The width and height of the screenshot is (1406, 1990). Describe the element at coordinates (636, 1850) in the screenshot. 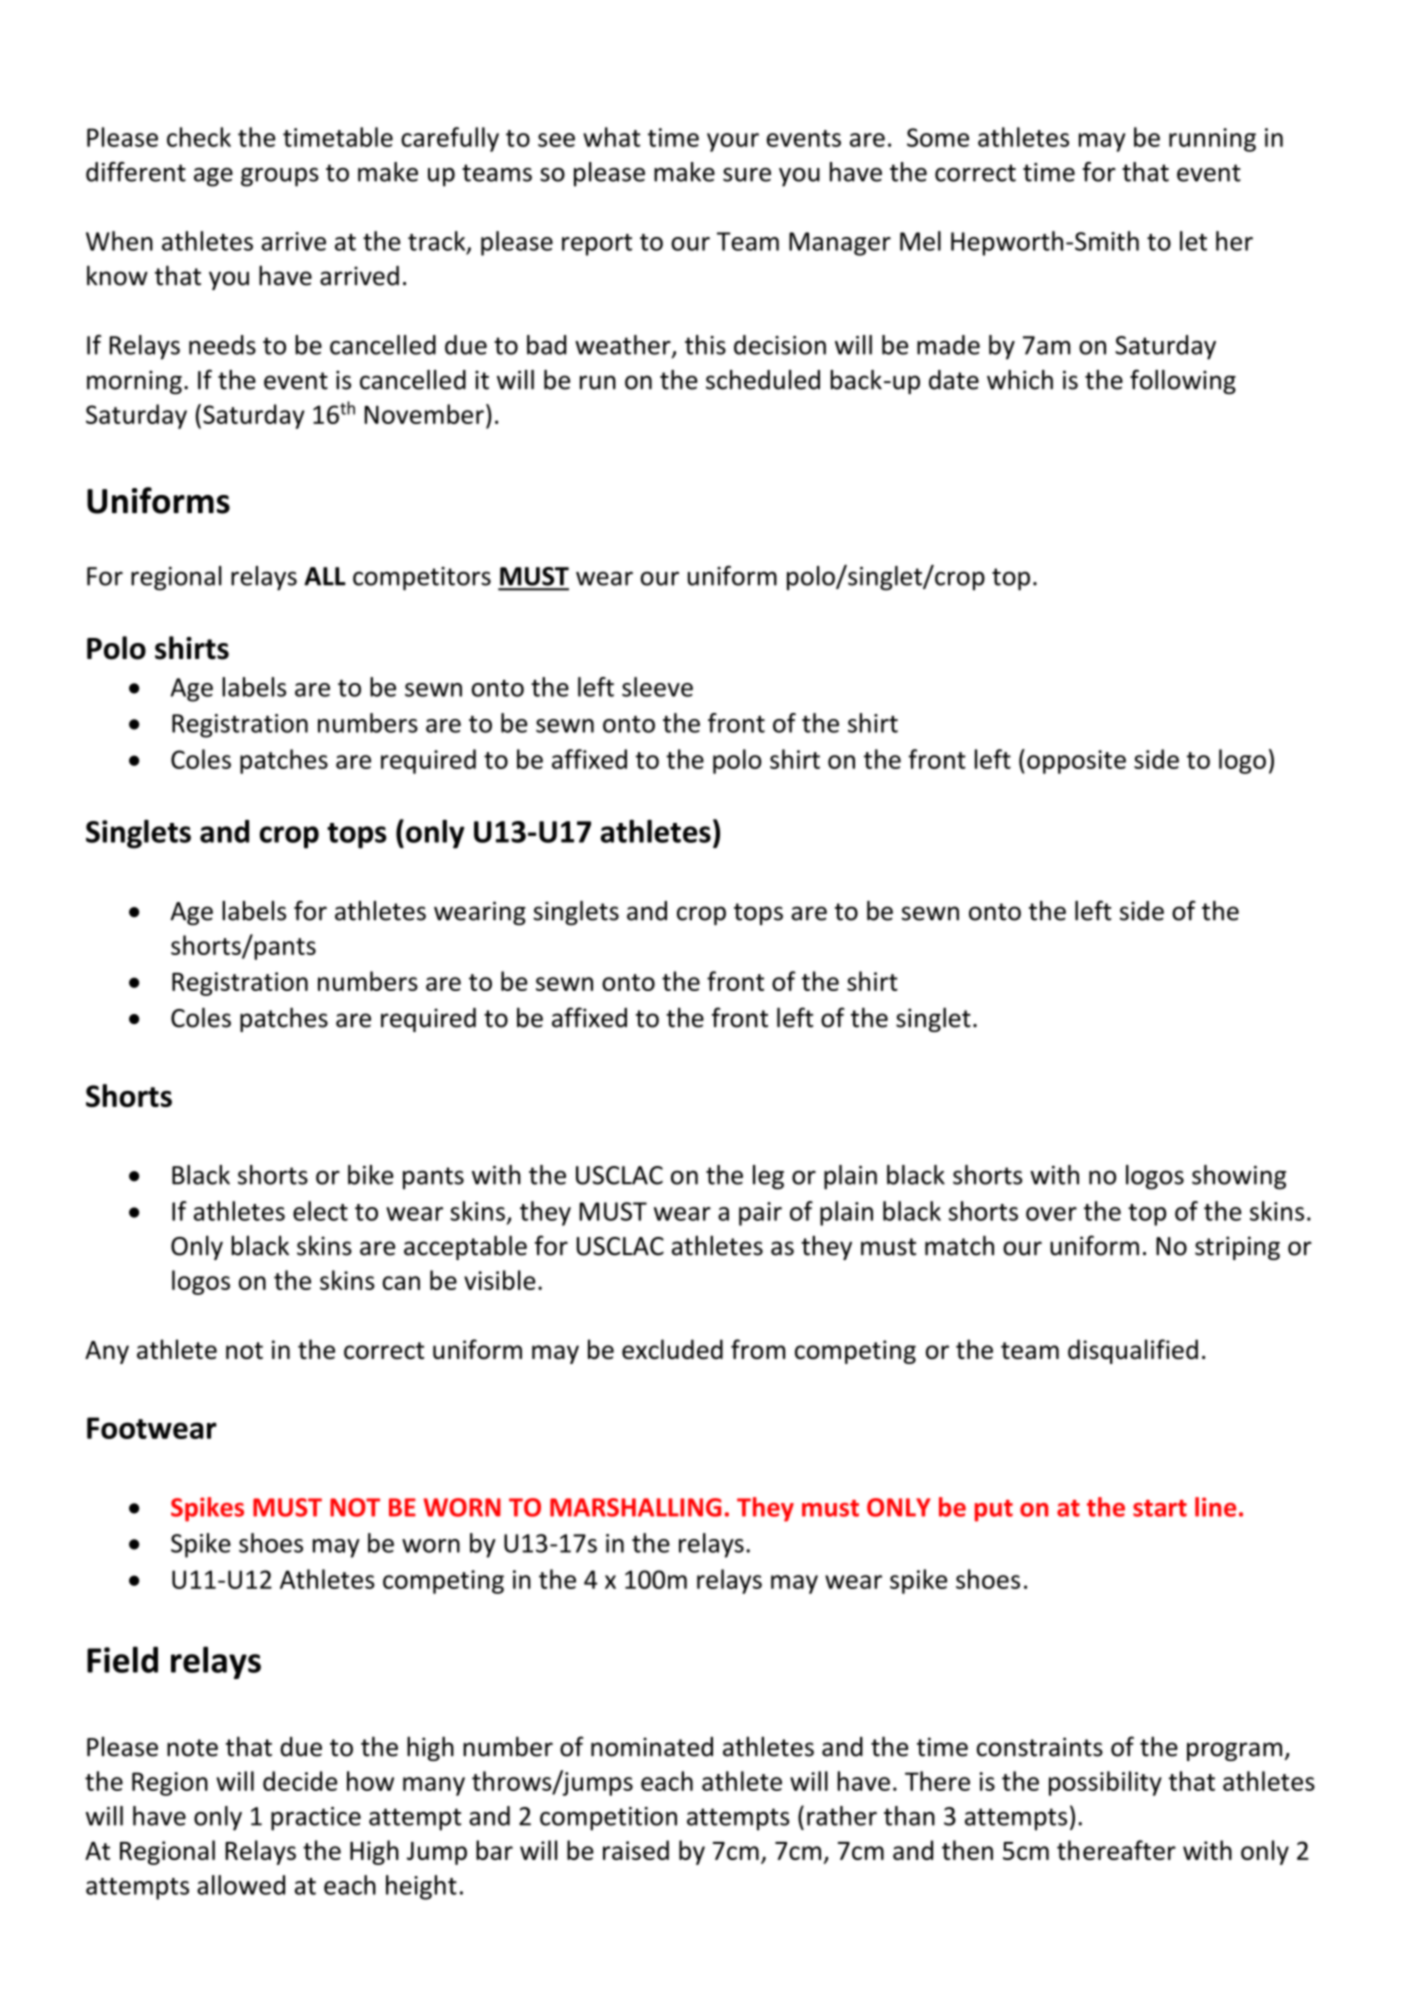

I see `raised` at that location.
